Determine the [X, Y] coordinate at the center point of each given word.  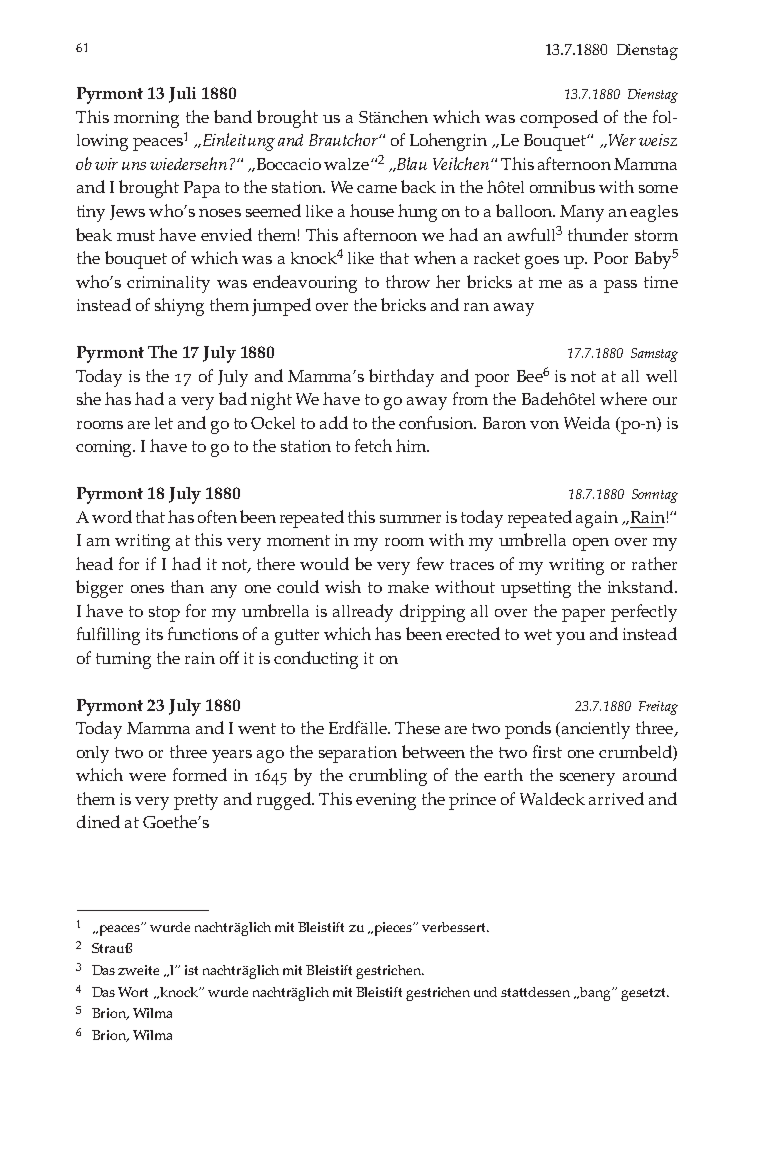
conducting [316, 660]
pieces [393, 929]
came [377, 189]
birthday [401, 378]
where [623, 398]
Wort [133, 992]
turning [123, 660]
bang [597, 994]
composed [559, 119]
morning [146, 119]
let [164, 423]
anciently [596, 730]
